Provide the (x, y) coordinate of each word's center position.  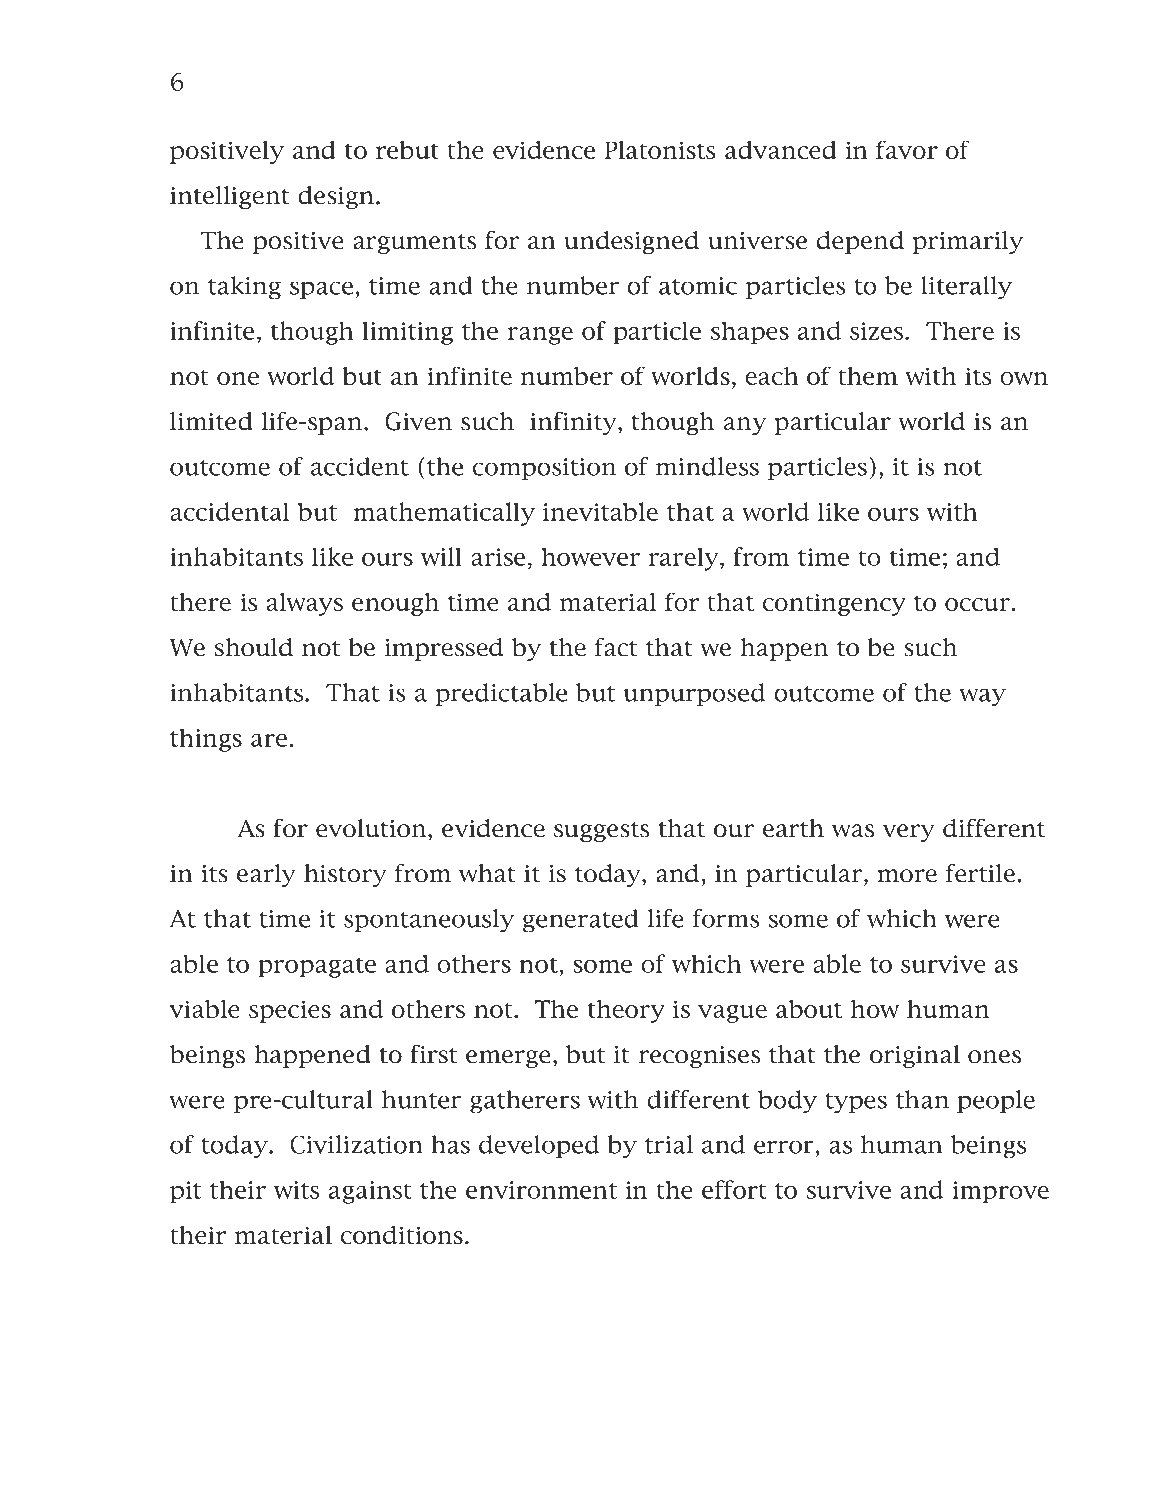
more (907, 876)
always (305, 604)
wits (296, 1190)
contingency (834, 604)
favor (907, 149)
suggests (601, 832)
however (590, 556)
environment (541, 1190)
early (266, 875)
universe (757, 241)
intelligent (230, 197)
